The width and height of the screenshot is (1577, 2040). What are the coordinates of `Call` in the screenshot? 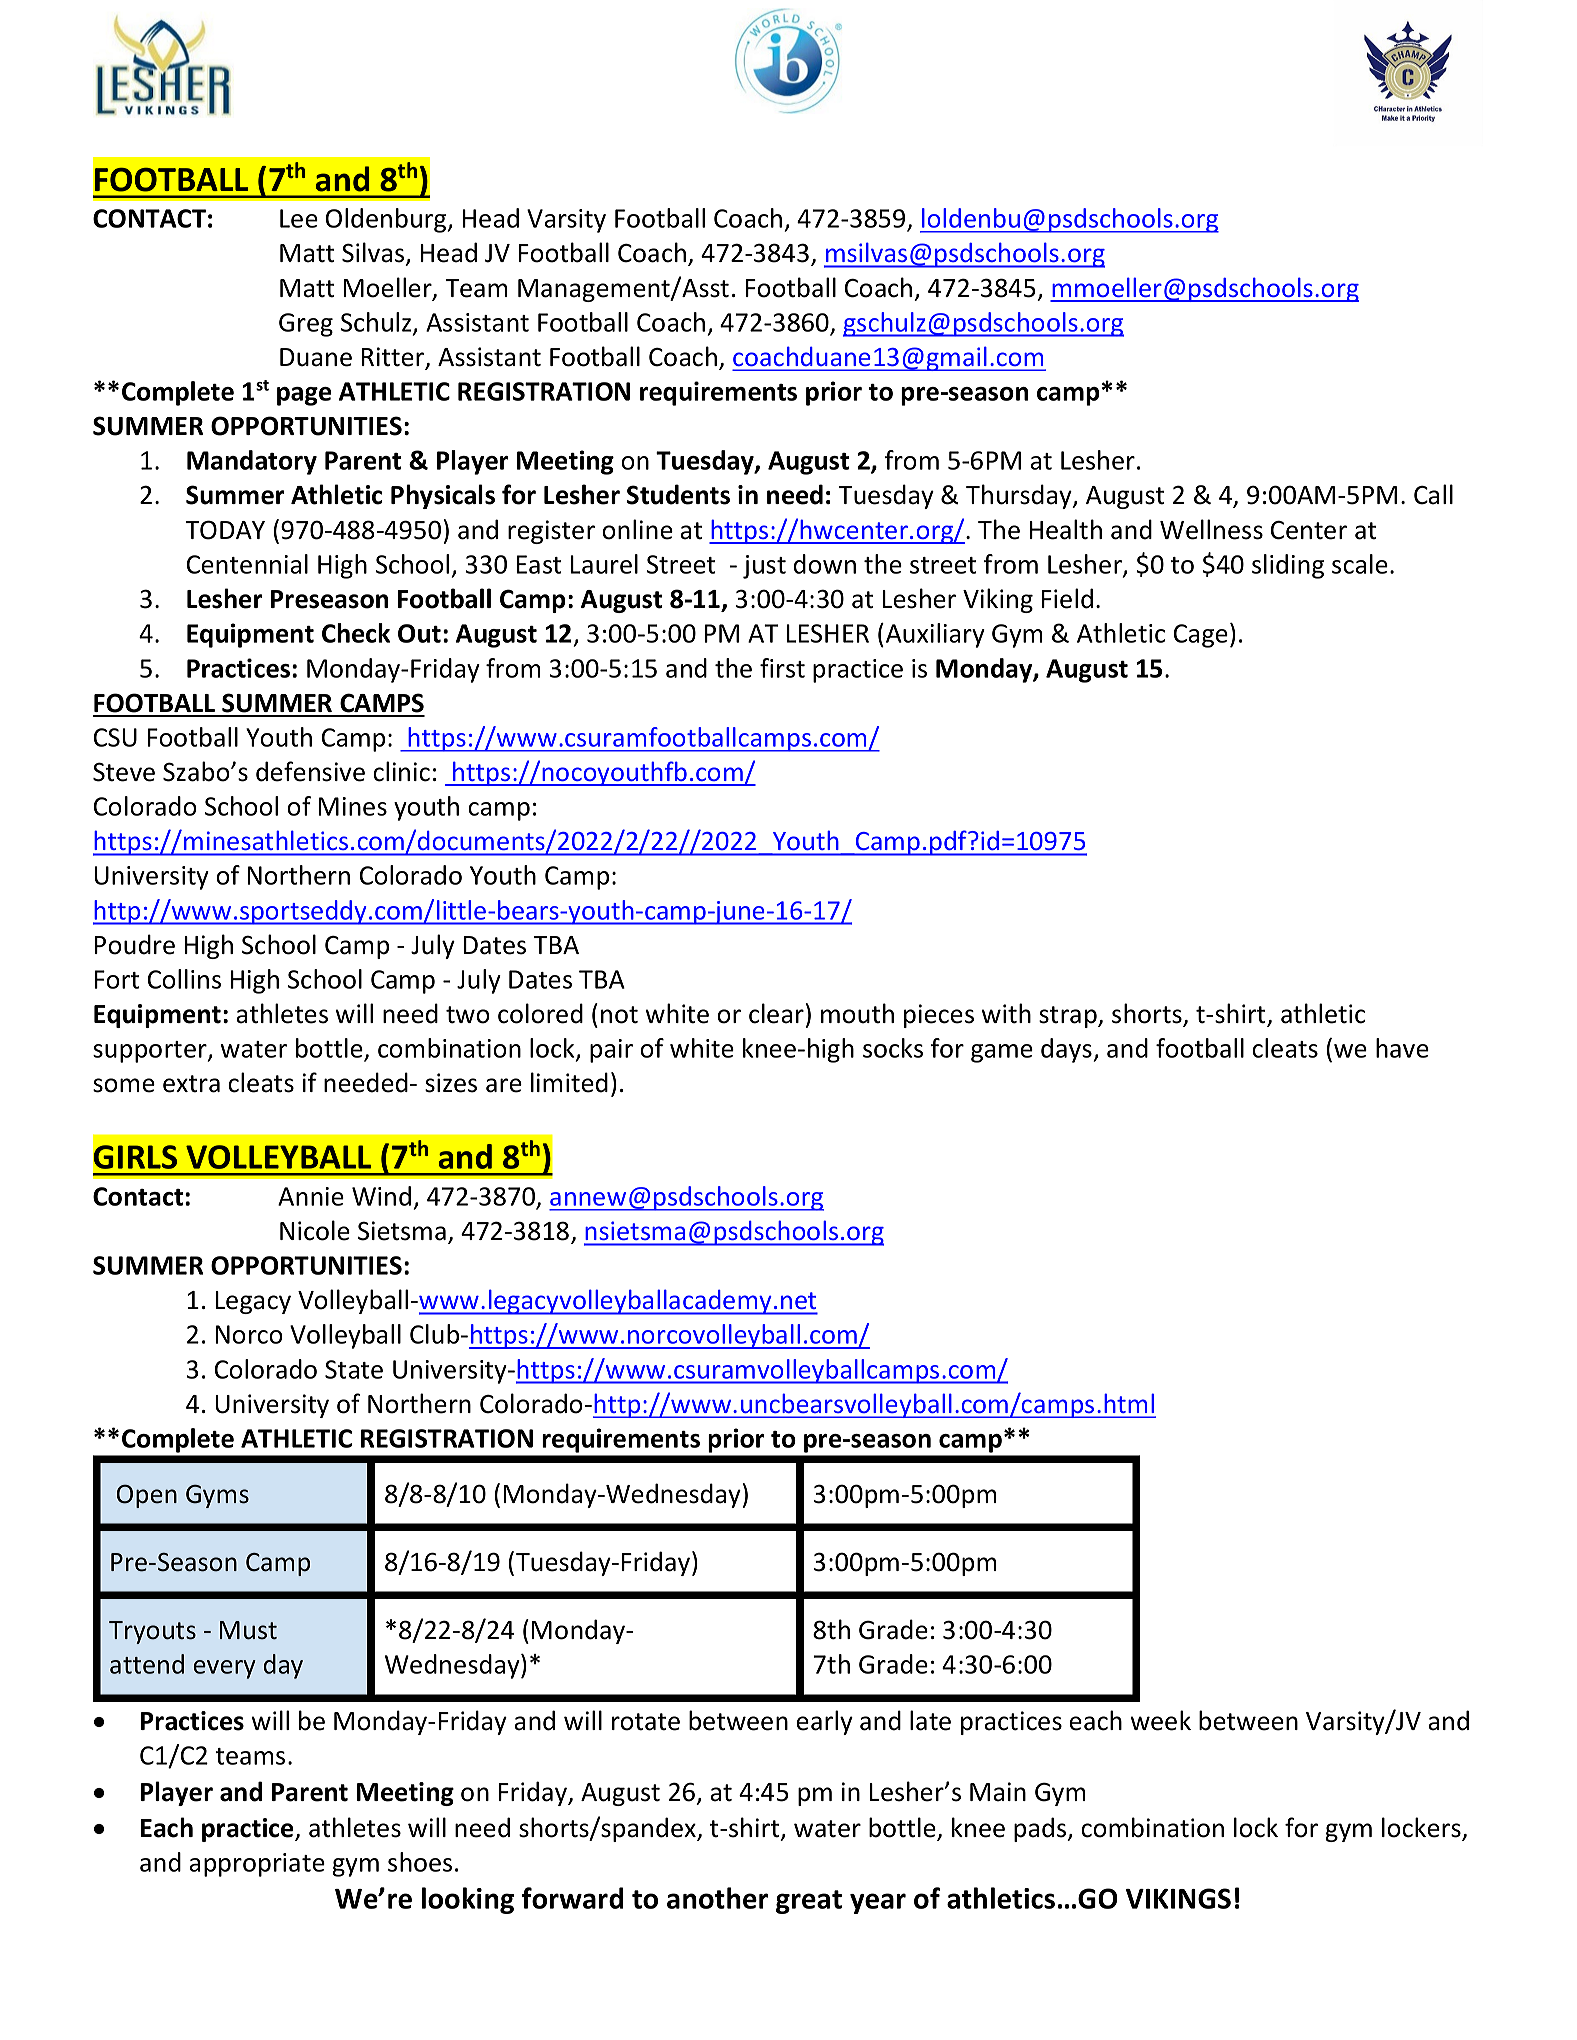 It's located at (1433, 494).
